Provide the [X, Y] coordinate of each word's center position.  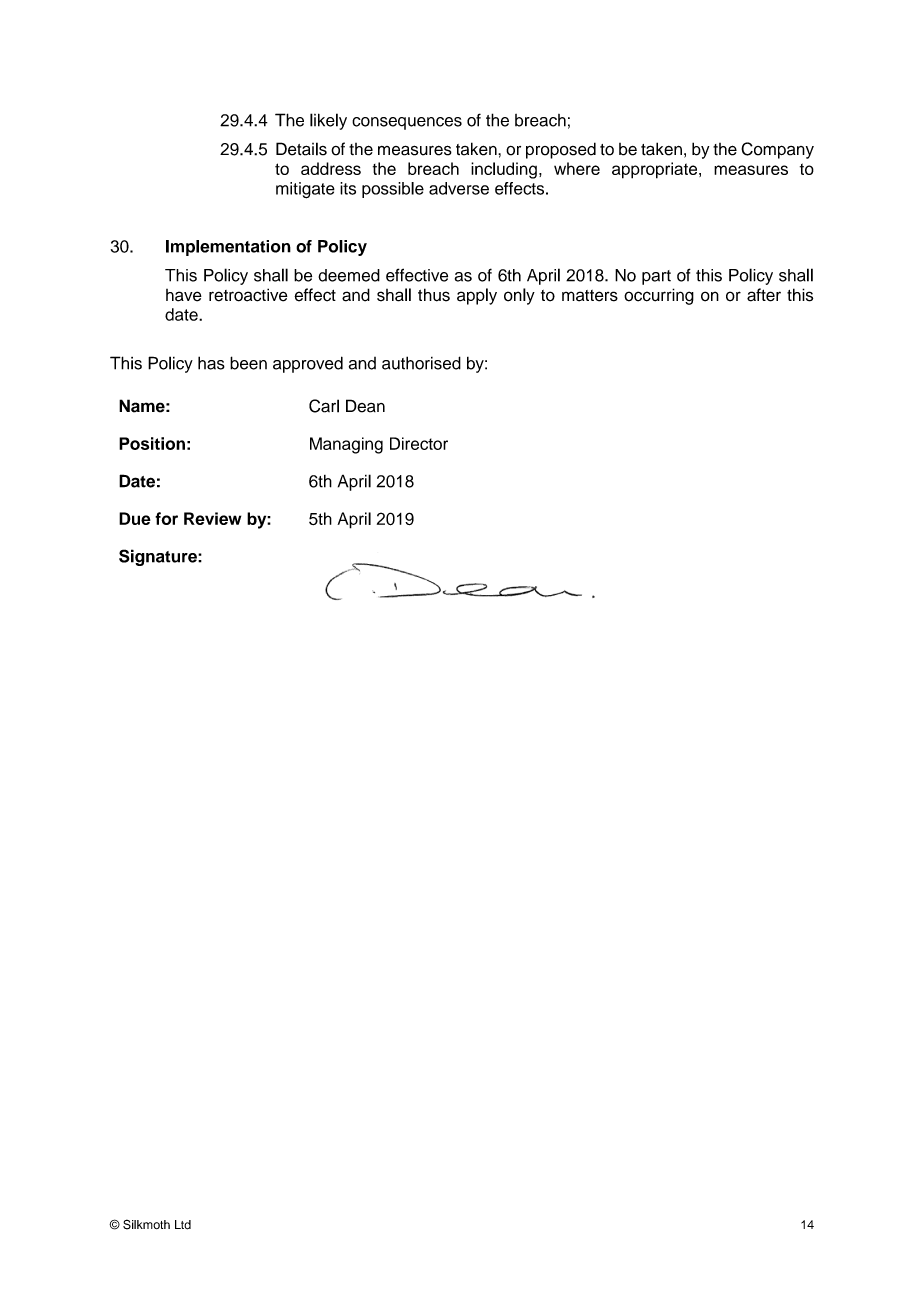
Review [212, 518]
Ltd [183, 1225]
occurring [659, 296]
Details [301, 149]
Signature [159, 557]
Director [419, 443]
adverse [459, 188]
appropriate [656, 170]
